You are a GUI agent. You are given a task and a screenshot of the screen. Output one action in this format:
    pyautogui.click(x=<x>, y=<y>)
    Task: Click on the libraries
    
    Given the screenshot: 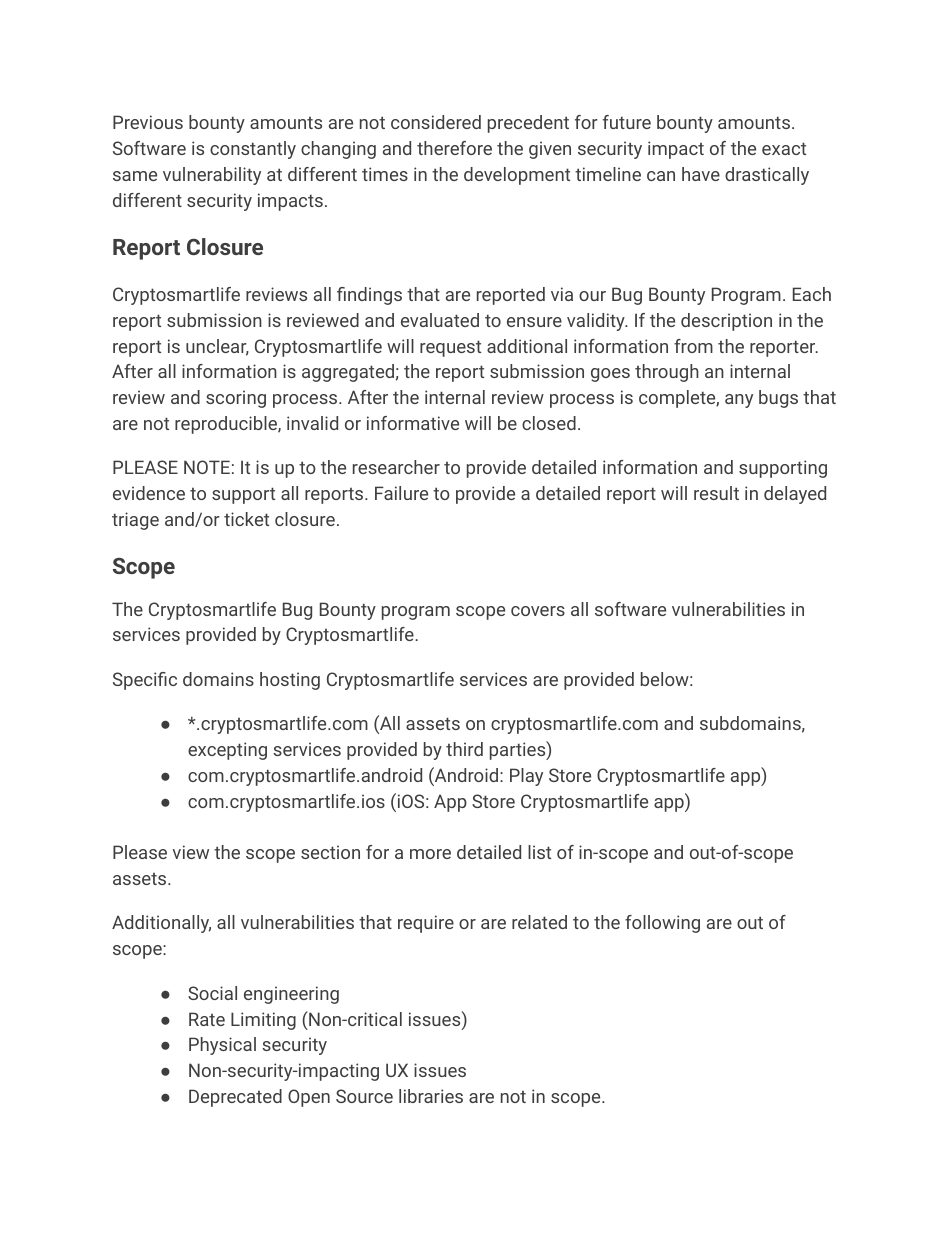 What is the action you would take?
    pyautogui.click(x=431, y=1096)
